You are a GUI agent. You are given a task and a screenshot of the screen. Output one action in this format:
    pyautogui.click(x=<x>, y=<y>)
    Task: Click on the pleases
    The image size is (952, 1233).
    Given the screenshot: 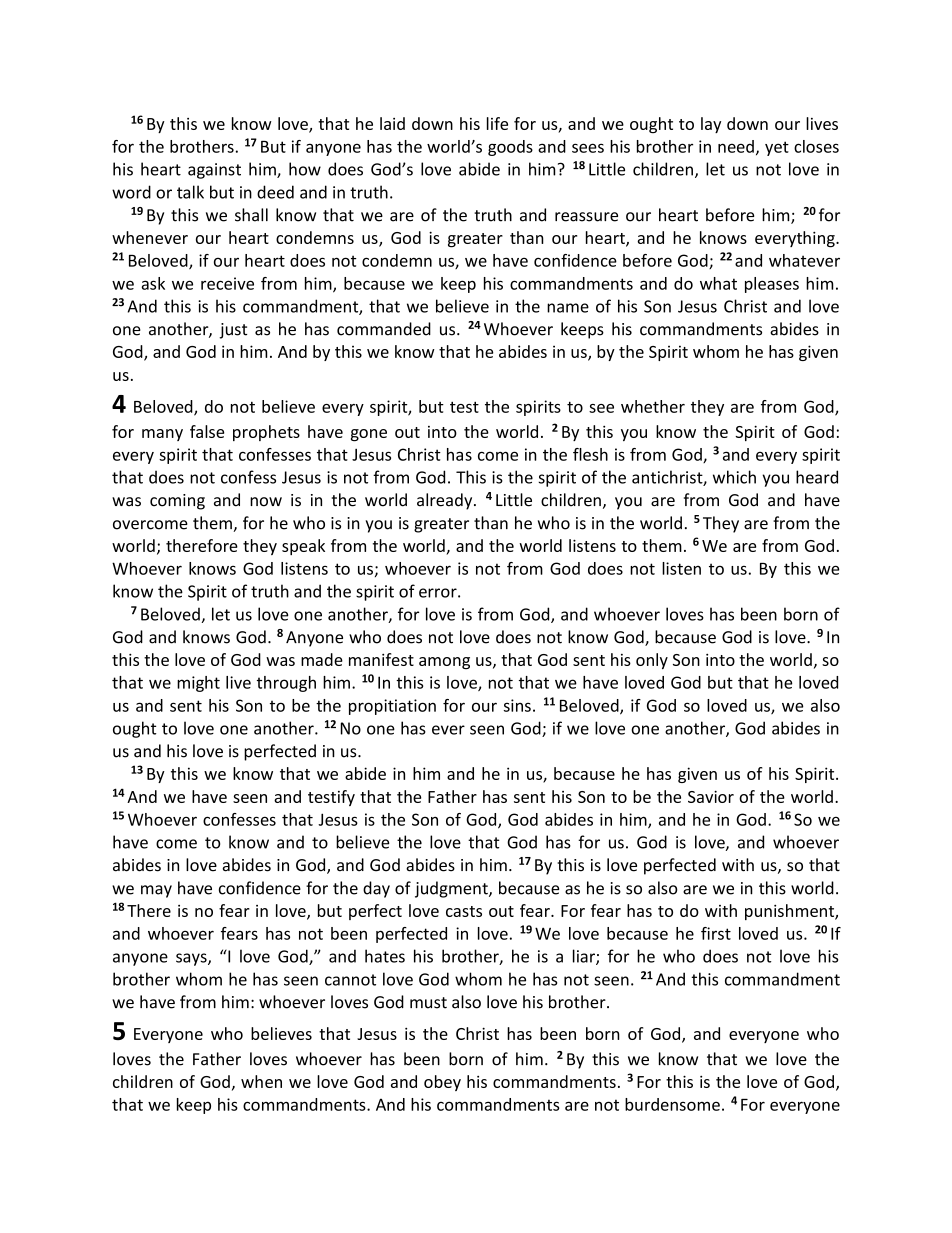 What is the action you would take?
    pyautogui.click(x=772, y=285)
